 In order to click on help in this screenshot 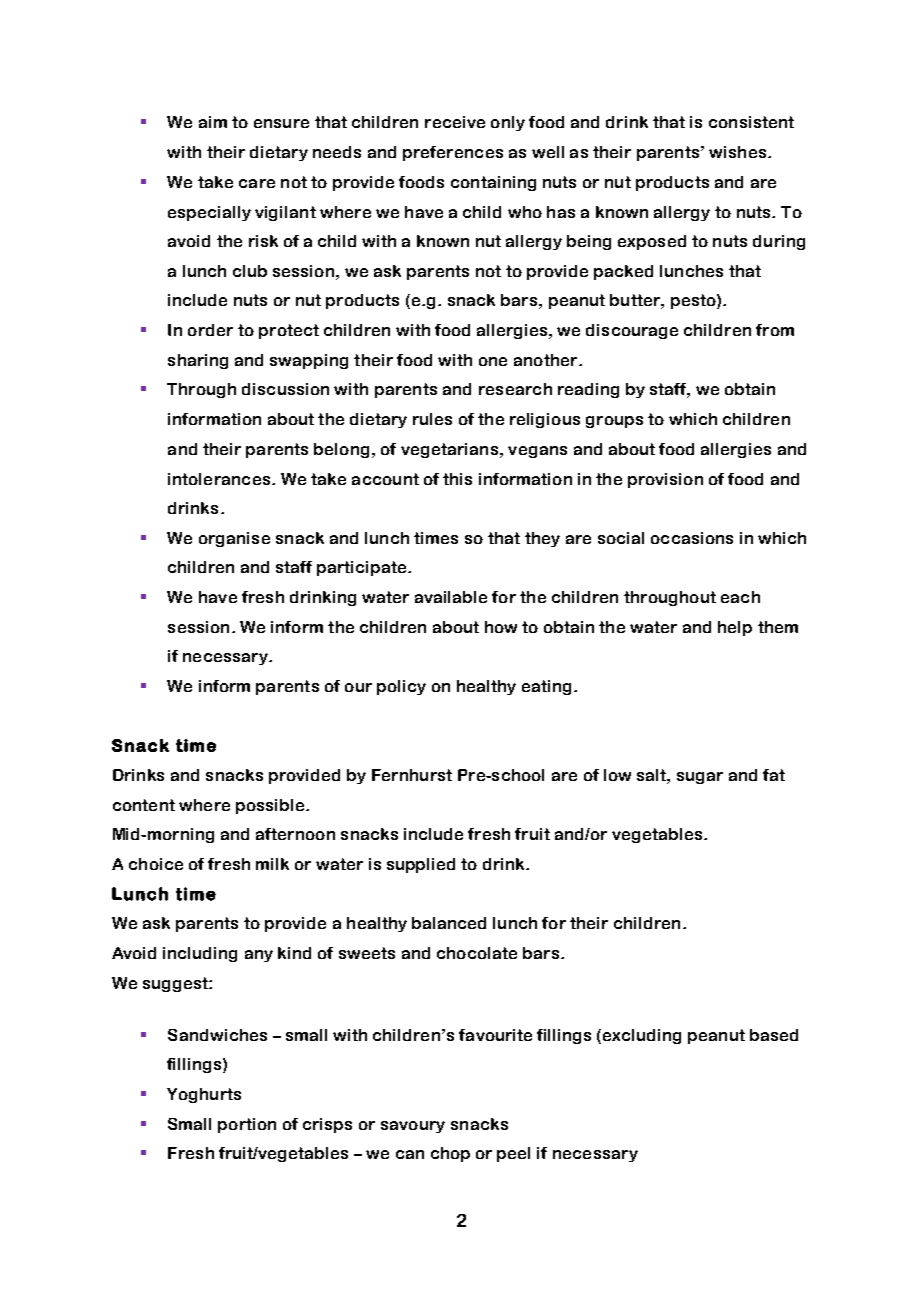, I will do `click(735, 628)`.
